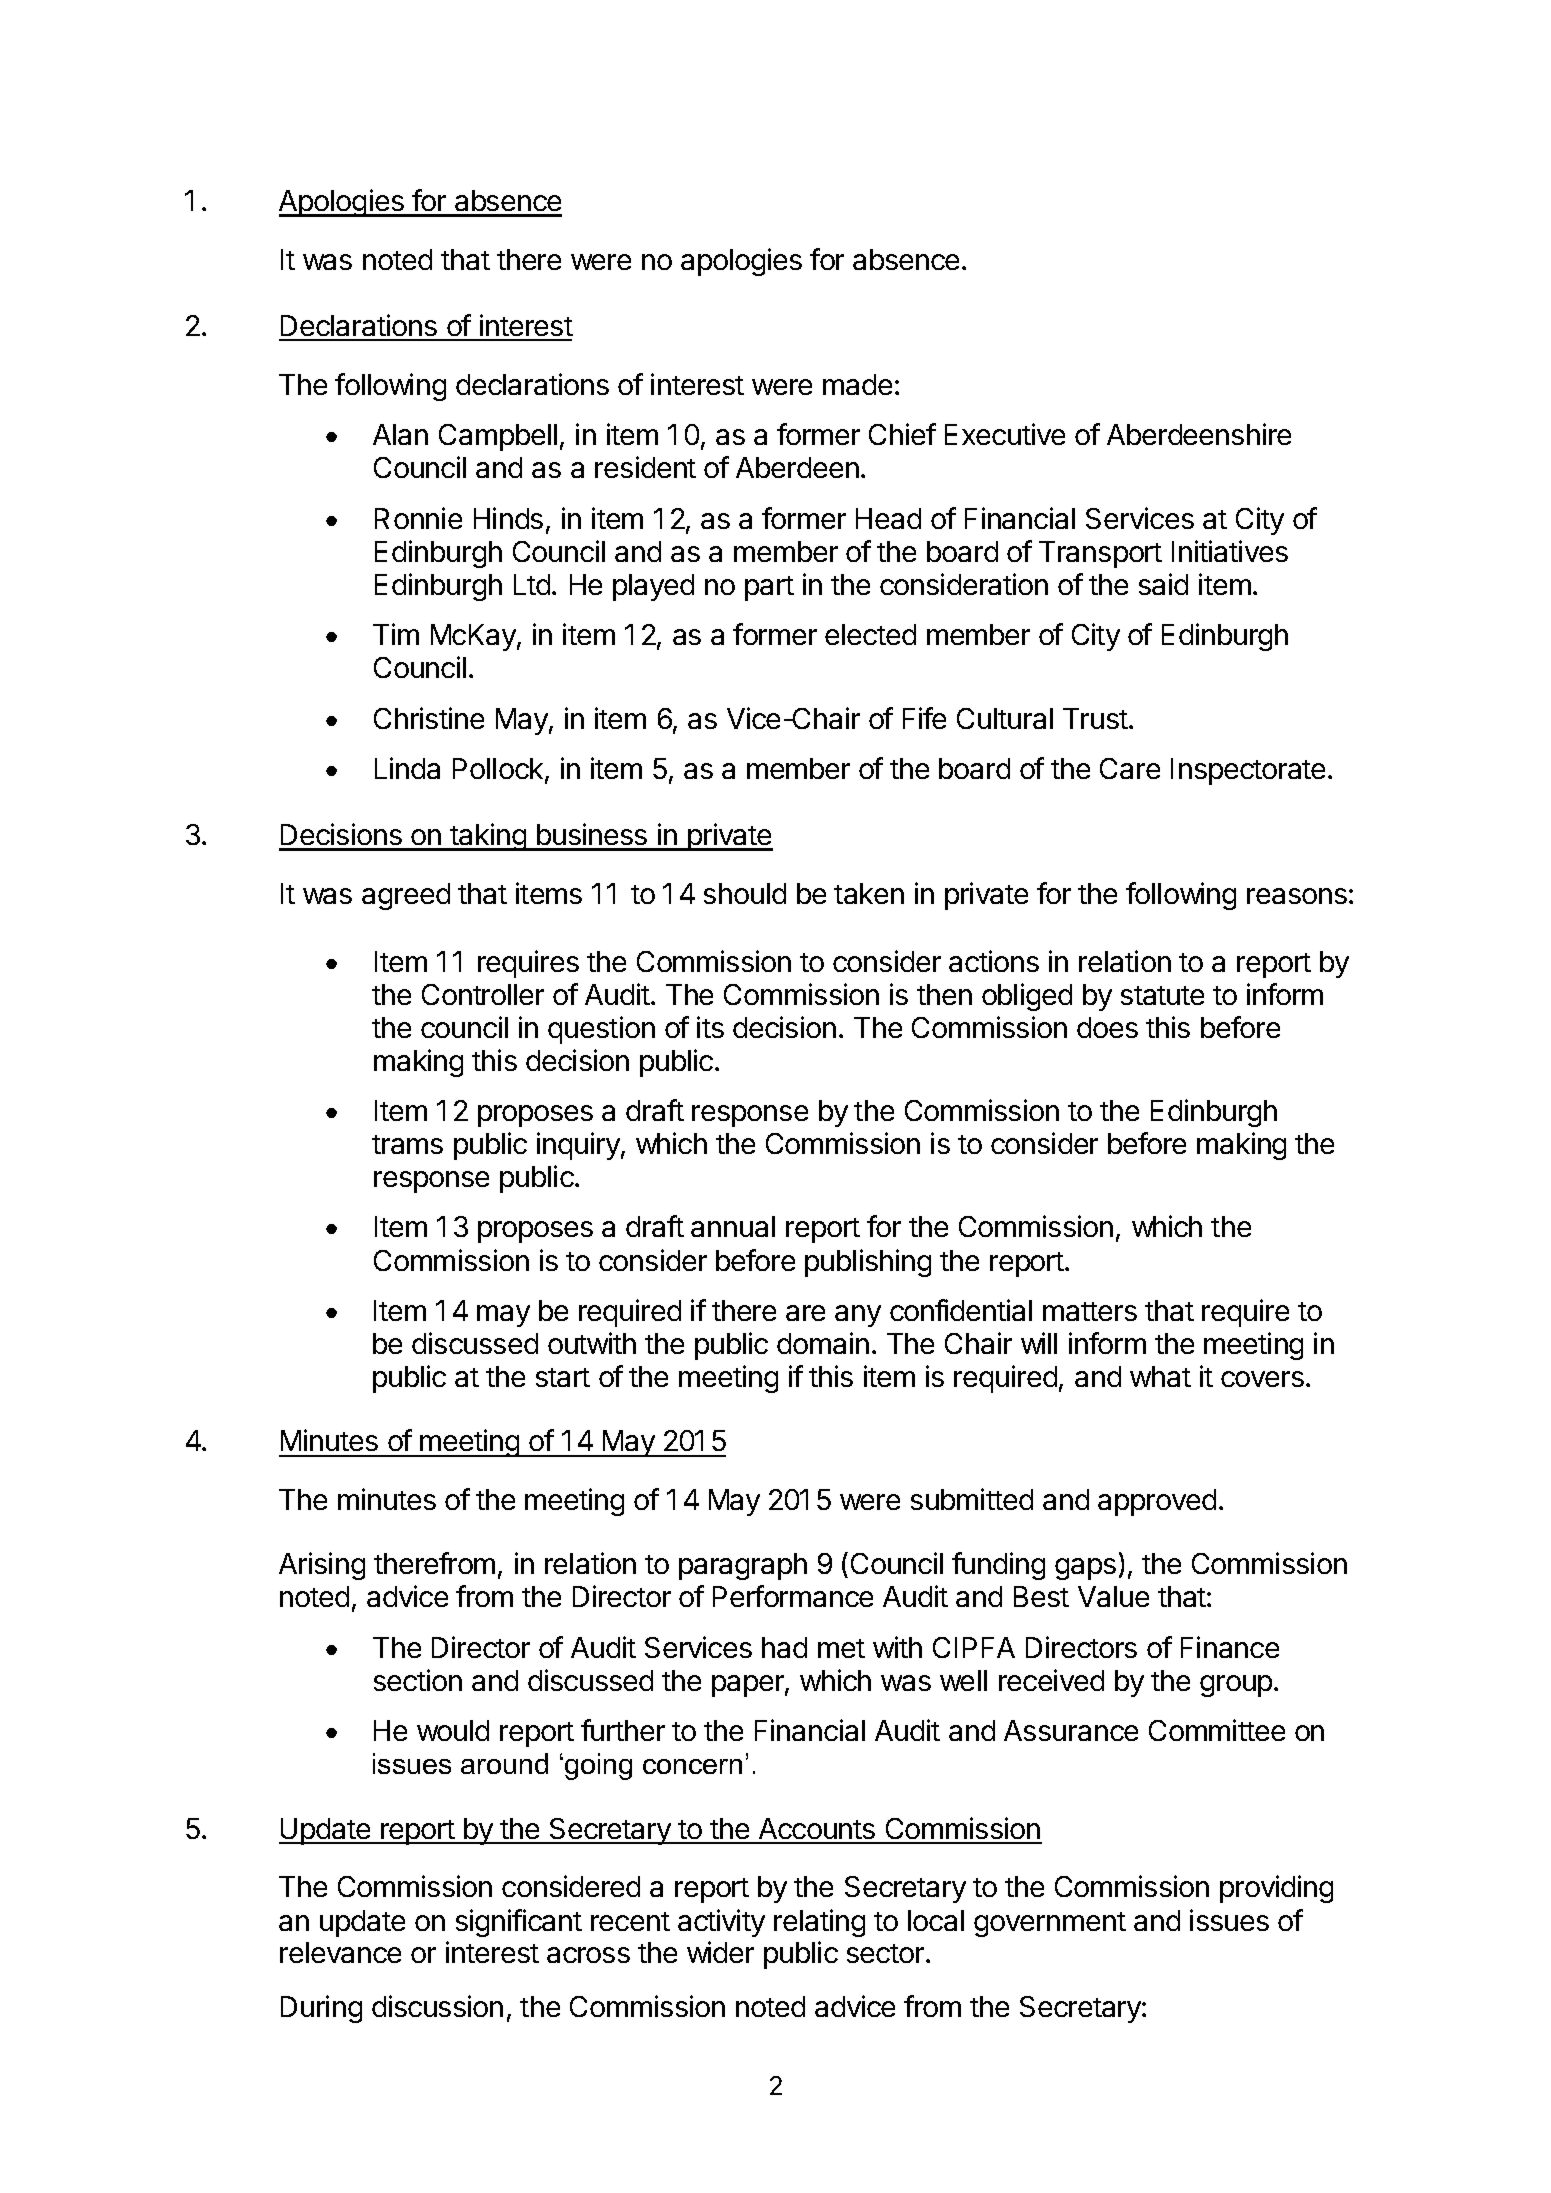  I want to click on Alan, so click(400, 434).
